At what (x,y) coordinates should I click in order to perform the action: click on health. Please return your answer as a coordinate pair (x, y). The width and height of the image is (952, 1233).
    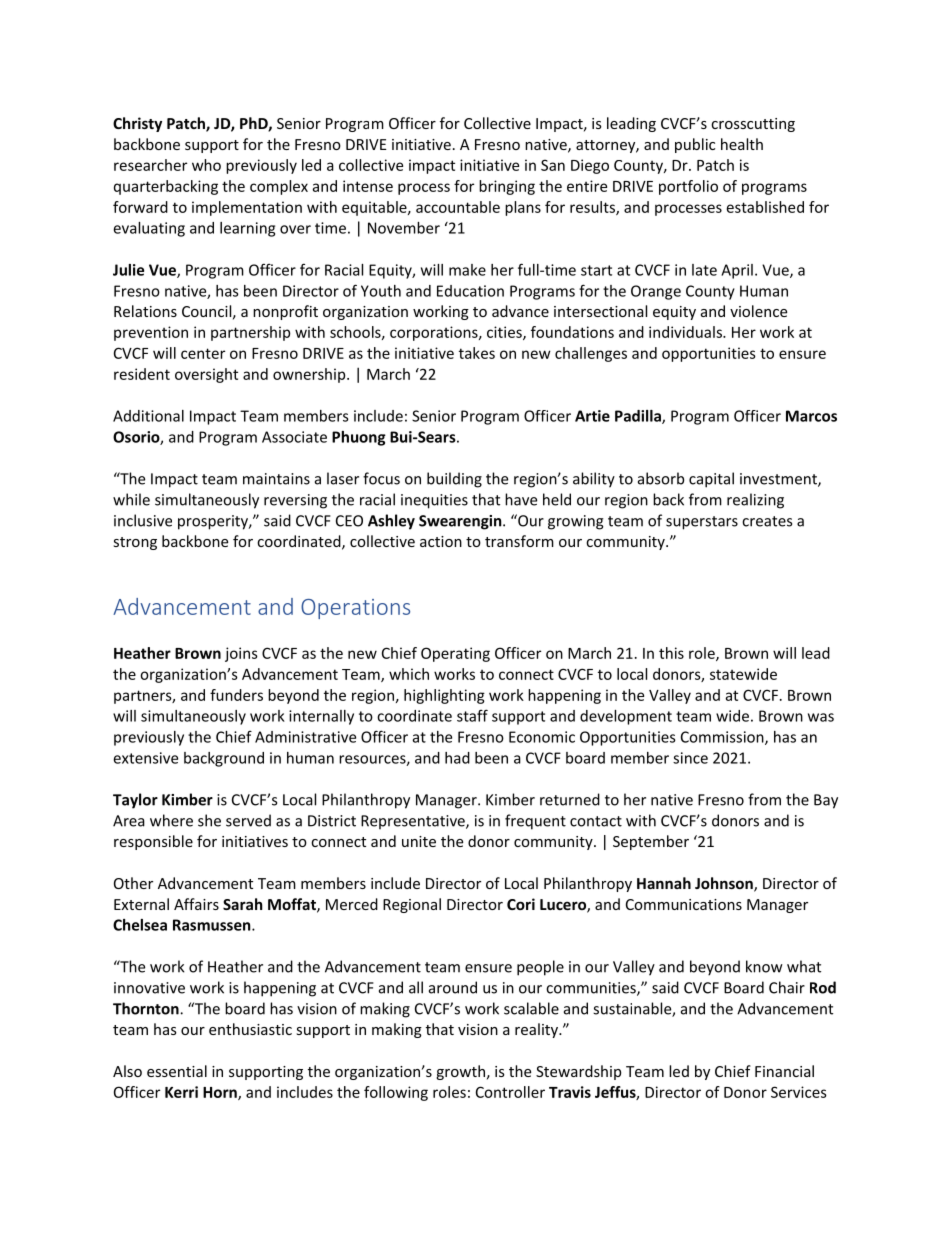
    Looking at the image, I should click on (742, 144).
